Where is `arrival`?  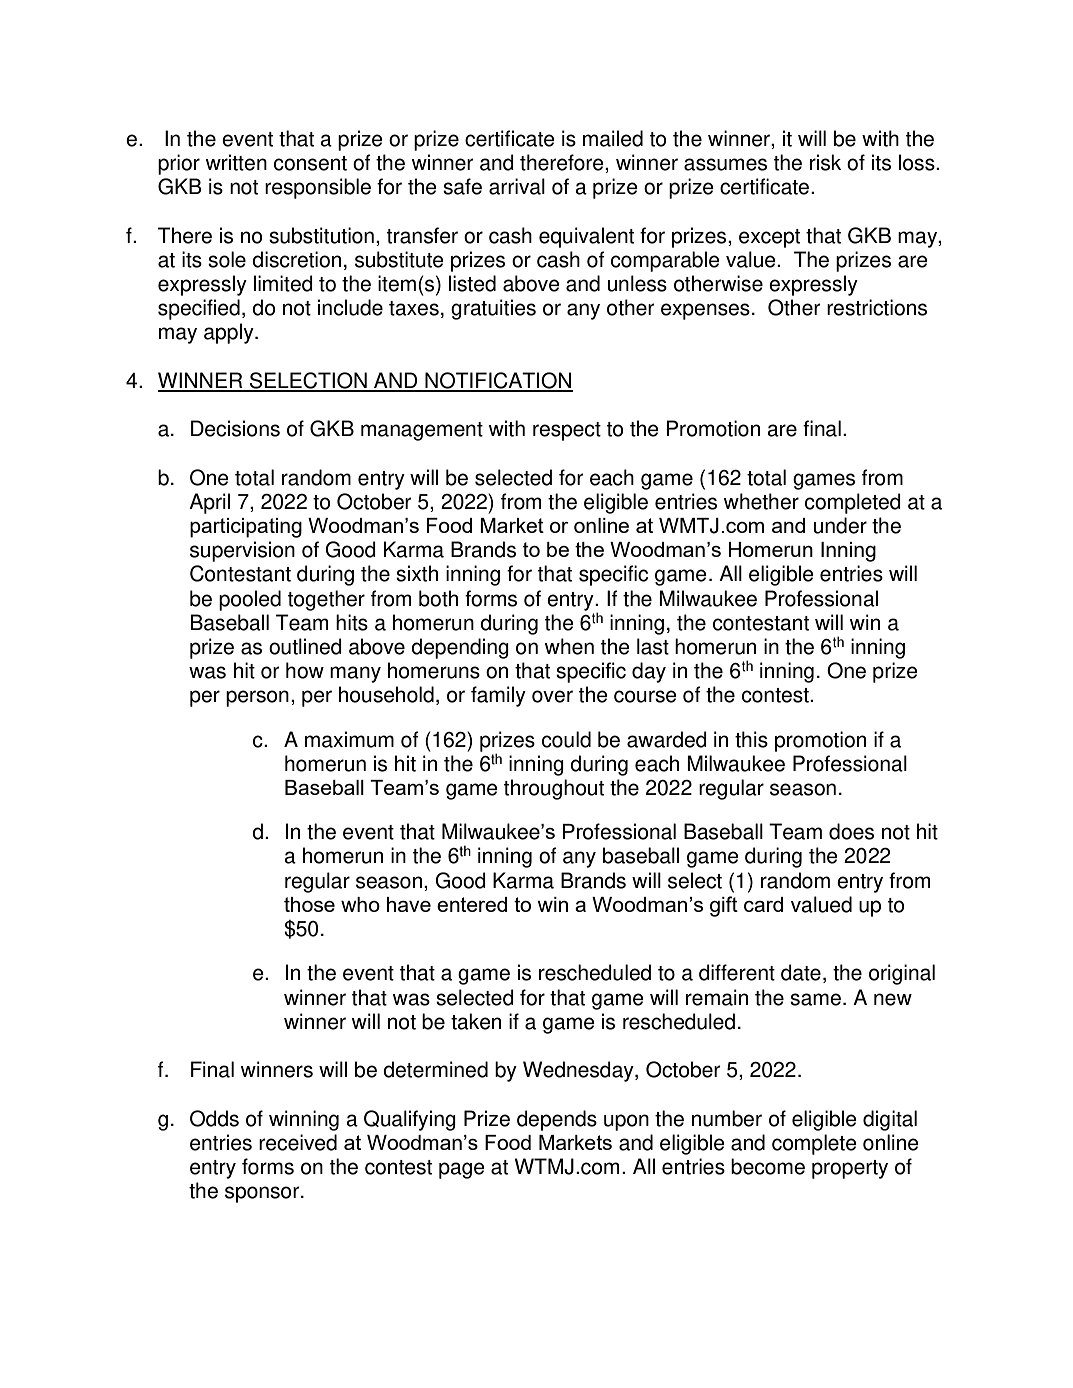 arrival is located at coordinates (517, 186).
